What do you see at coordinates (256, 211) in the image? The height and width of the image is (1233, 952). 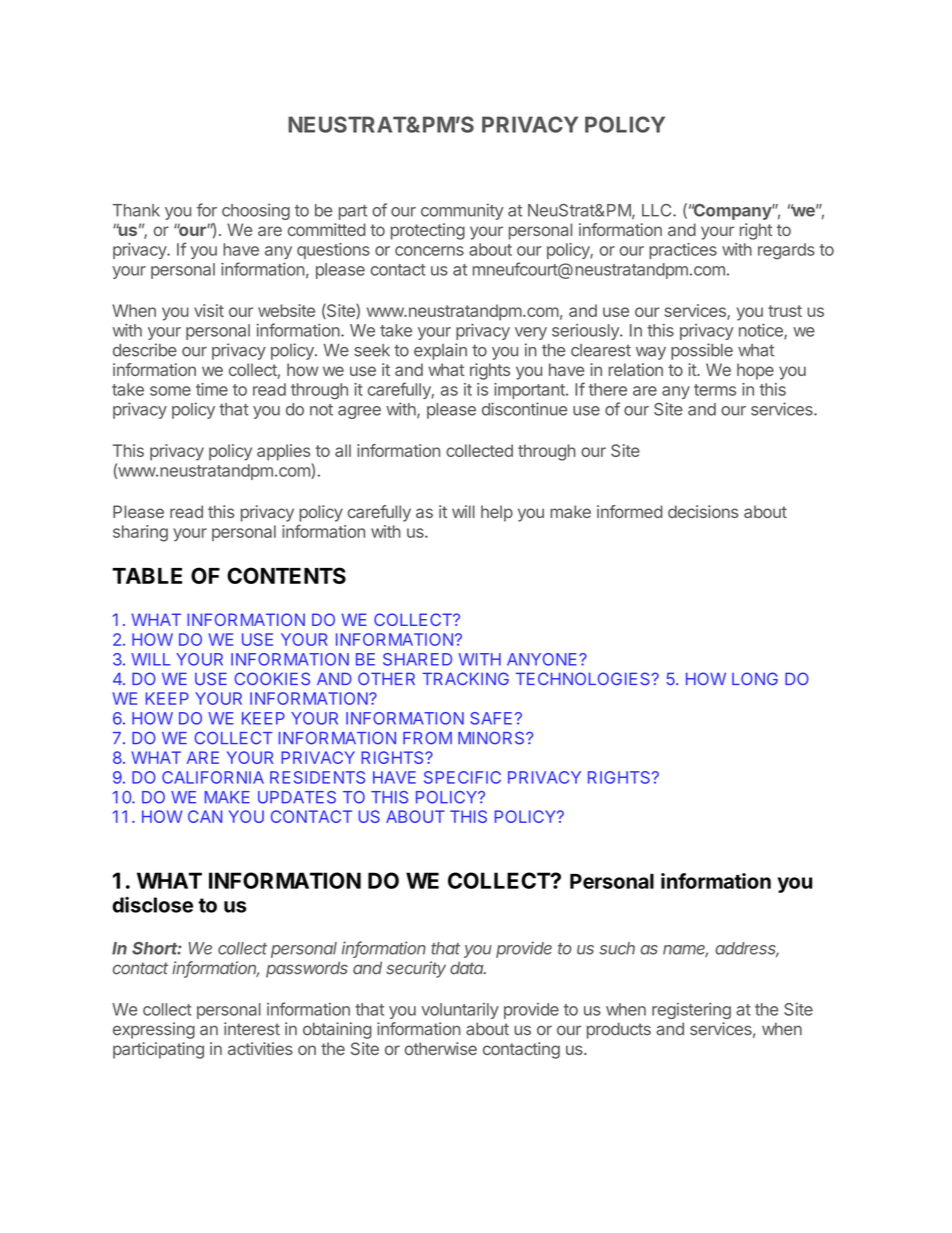 I see `choosing` at bounding box center [256, 211].
